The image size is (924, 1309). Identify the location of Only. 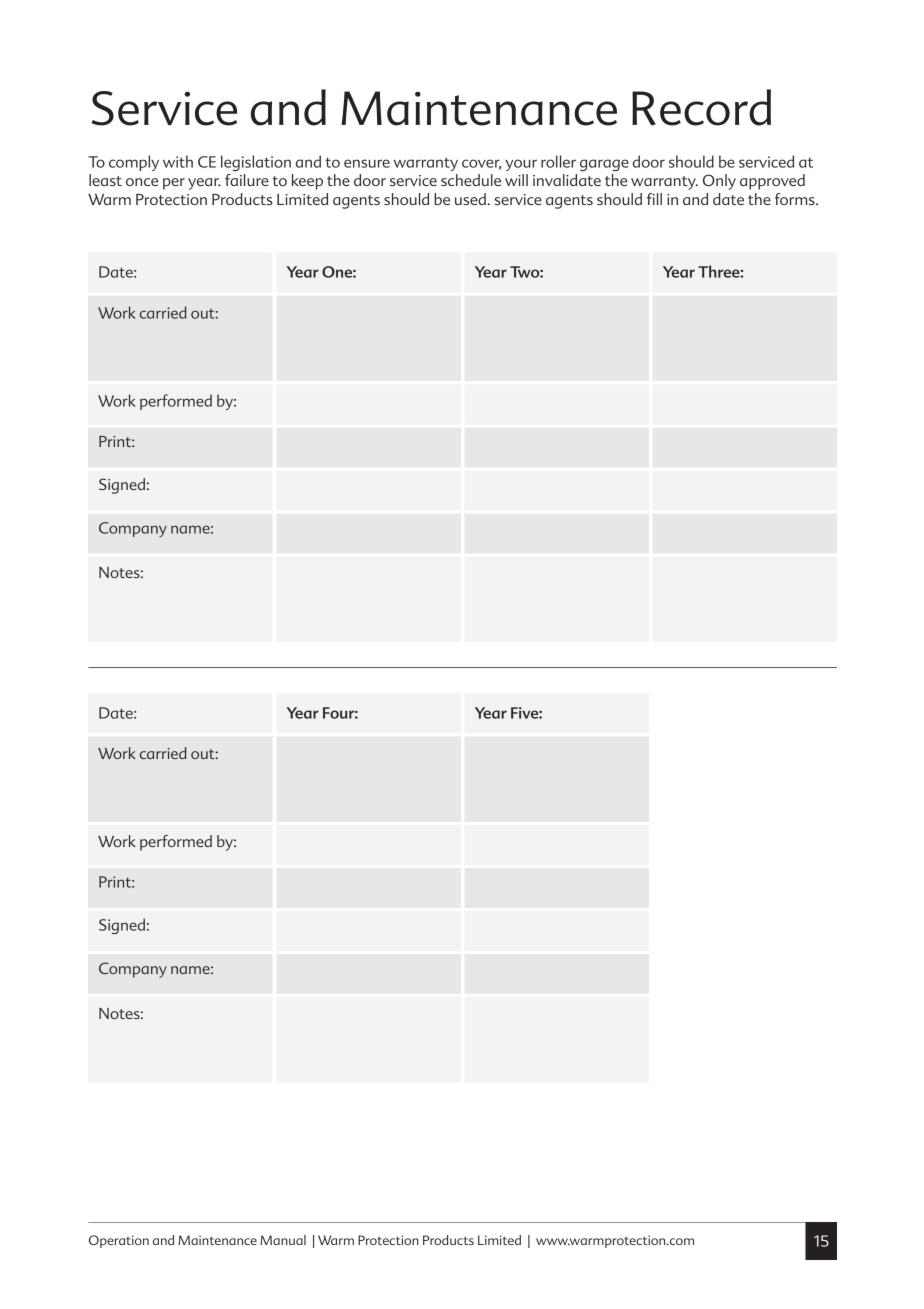
(719, 182).
